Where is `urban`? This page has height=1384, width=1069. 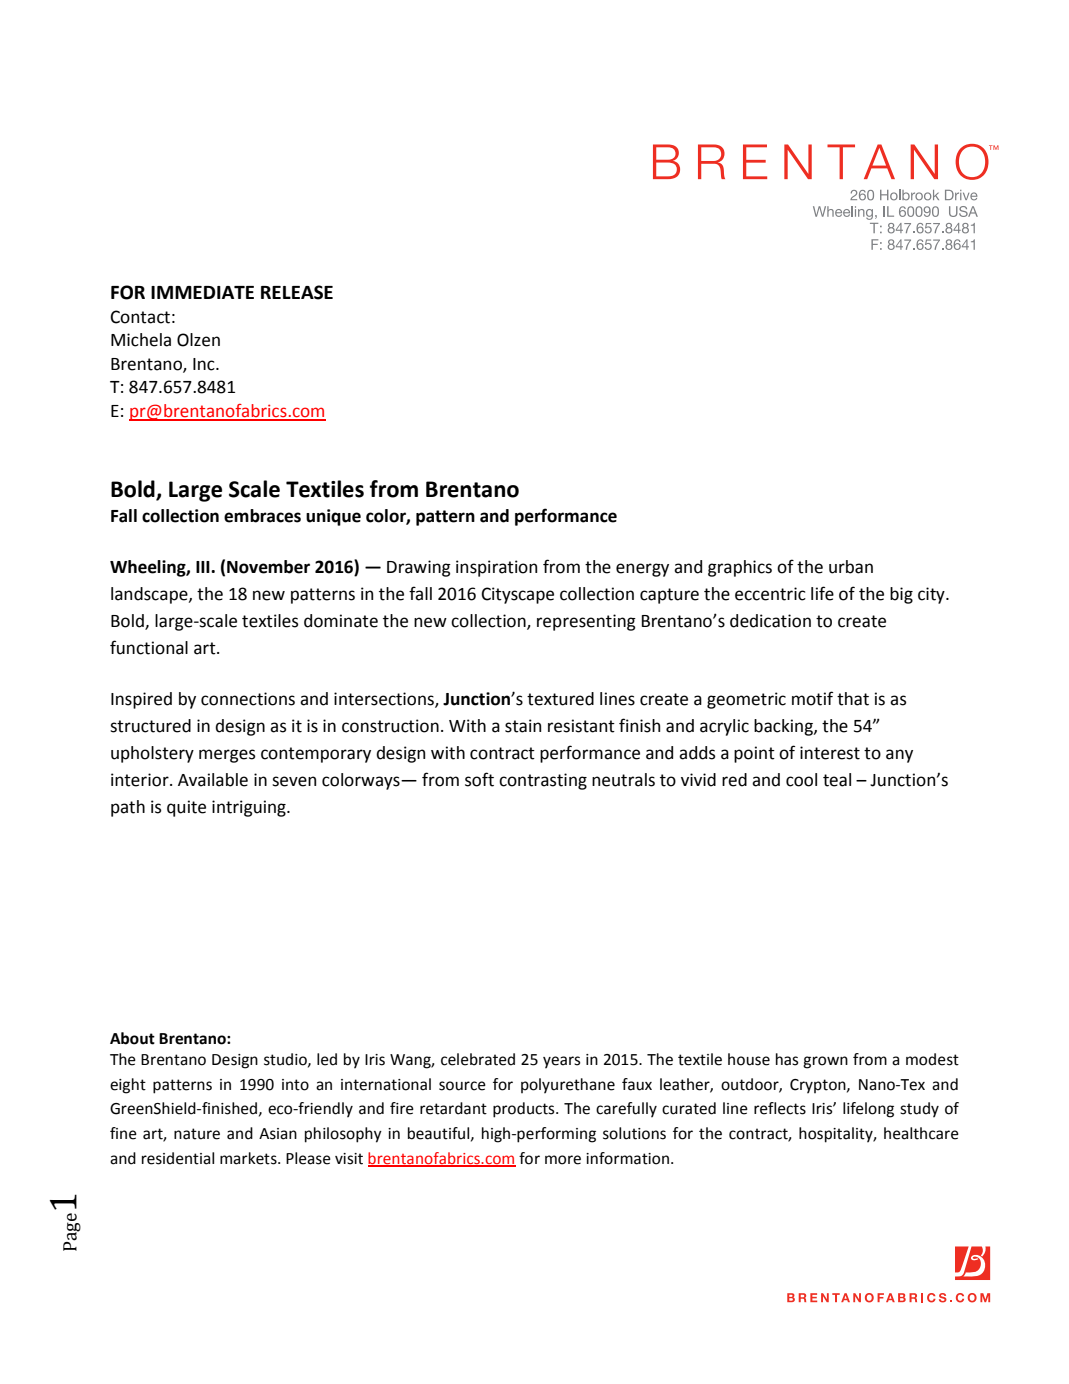
urban is located at coordinates (851, 567).
